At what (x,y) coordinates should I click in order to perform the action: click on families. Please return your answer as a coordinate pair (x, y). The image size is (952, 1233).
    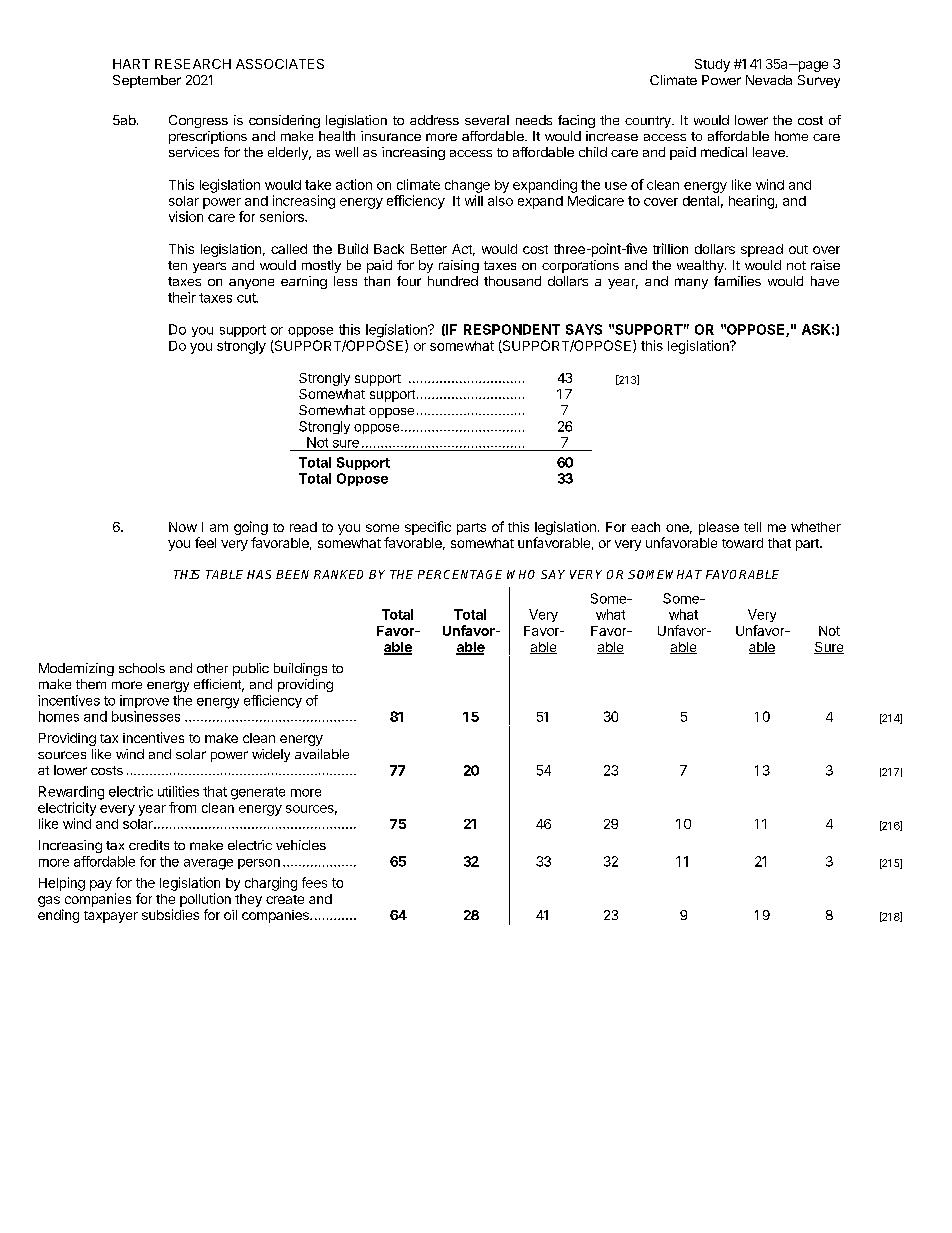
    Looking at the image, I should click on (737, 281).
